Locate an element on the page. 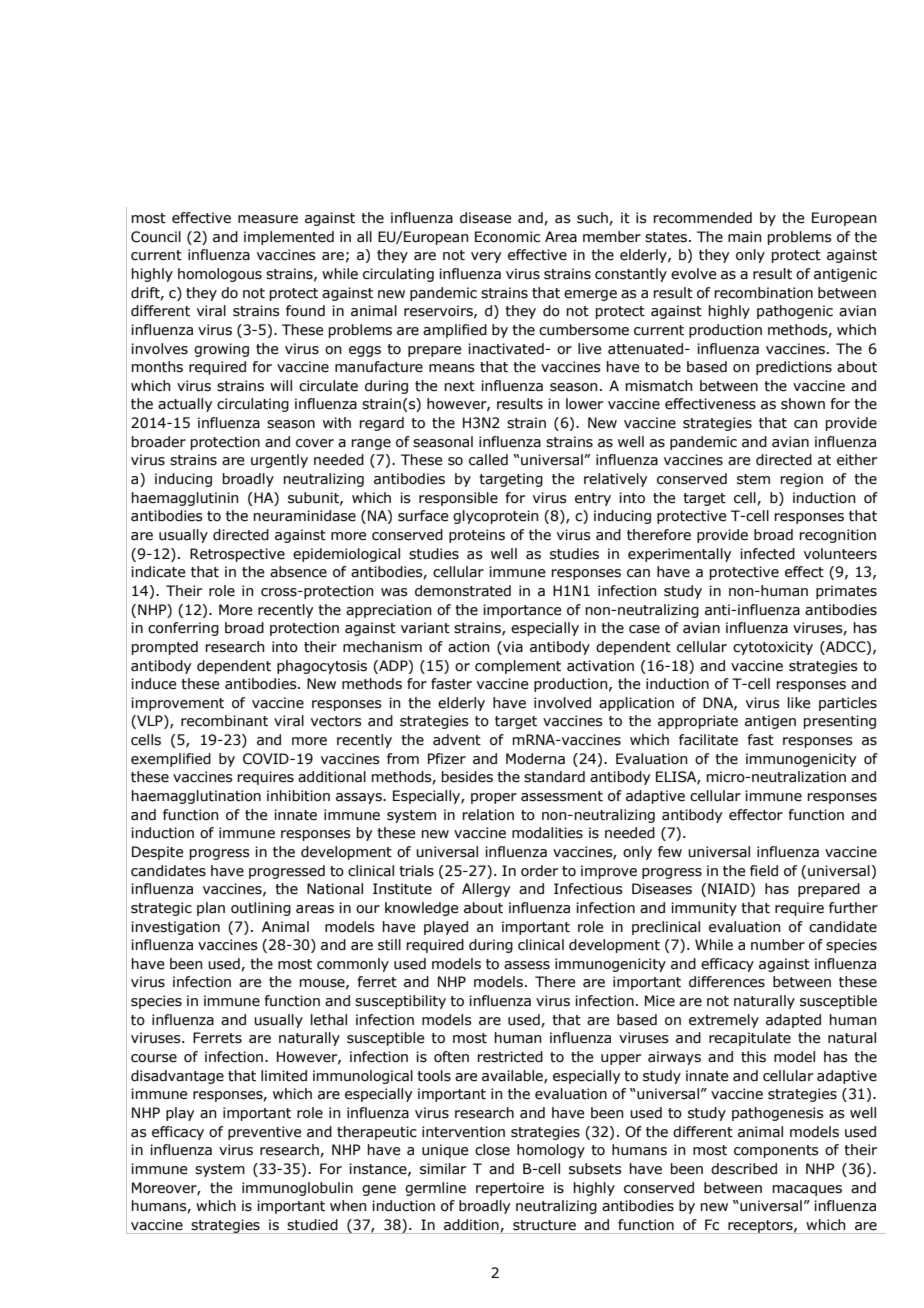 The image size is (924, 1308). main is located at coordinates (745, 237).
